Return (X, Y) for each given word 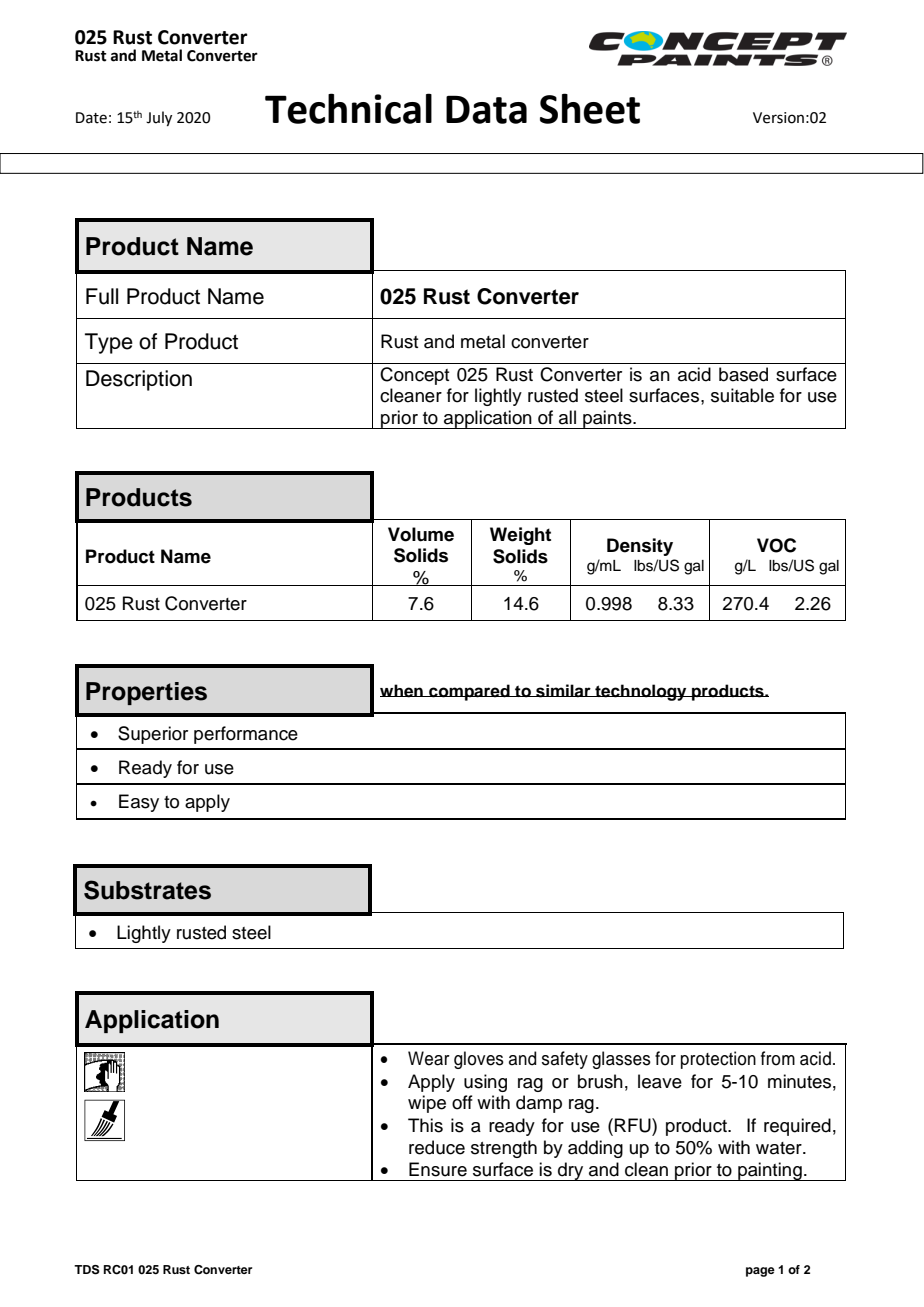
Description (139, 380)
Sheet (590, 108)
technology (641, 692)
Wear (429, 1058)
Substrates (147, 890)
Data (486, 109)
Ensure (438, 1169)
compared (469, 692)
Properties (146, 693)
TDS (87, 1270)
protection (718, 1060)
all (567, 417)
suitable (742, 395)
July (159, 118)
